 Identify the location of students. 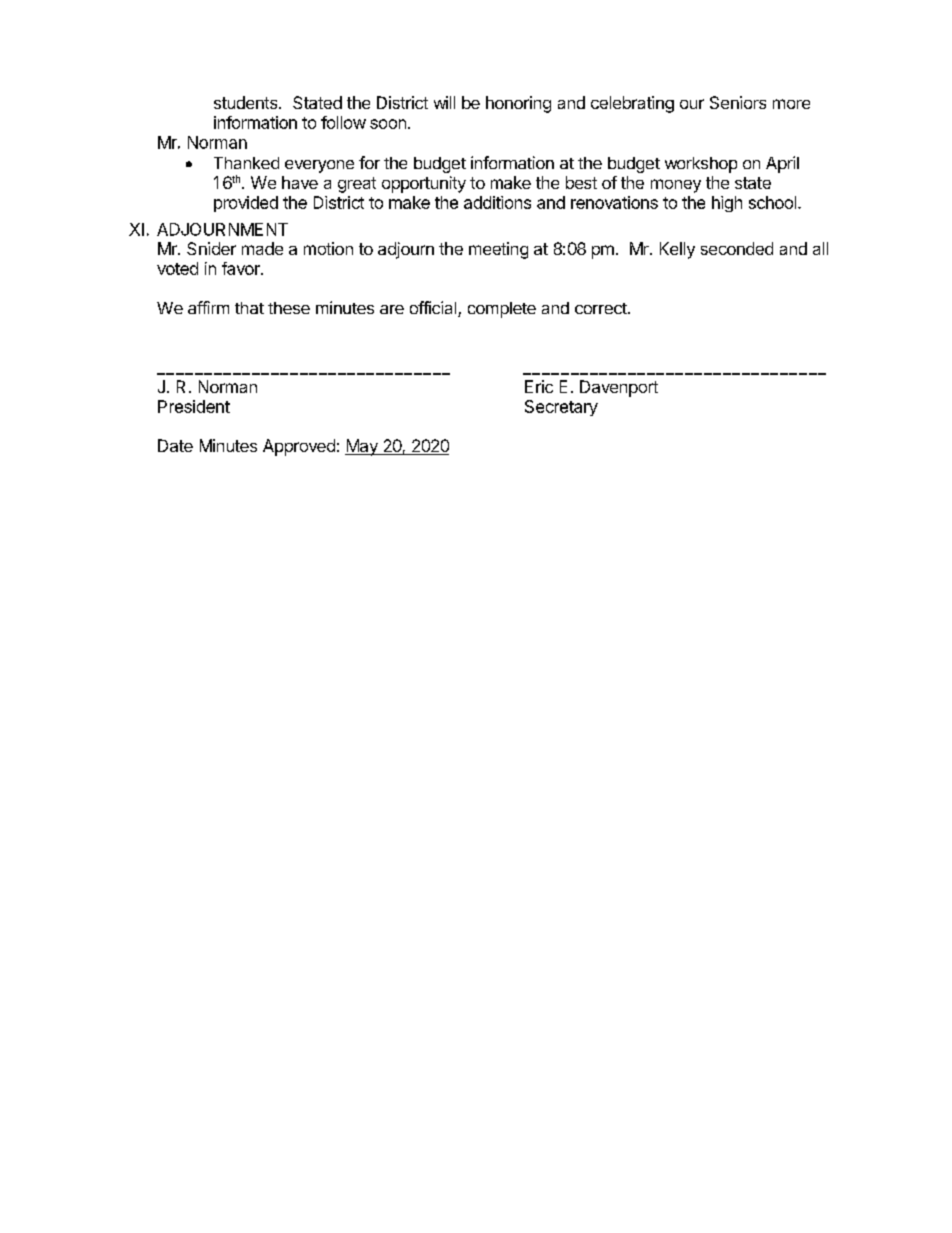
(247, 102).
